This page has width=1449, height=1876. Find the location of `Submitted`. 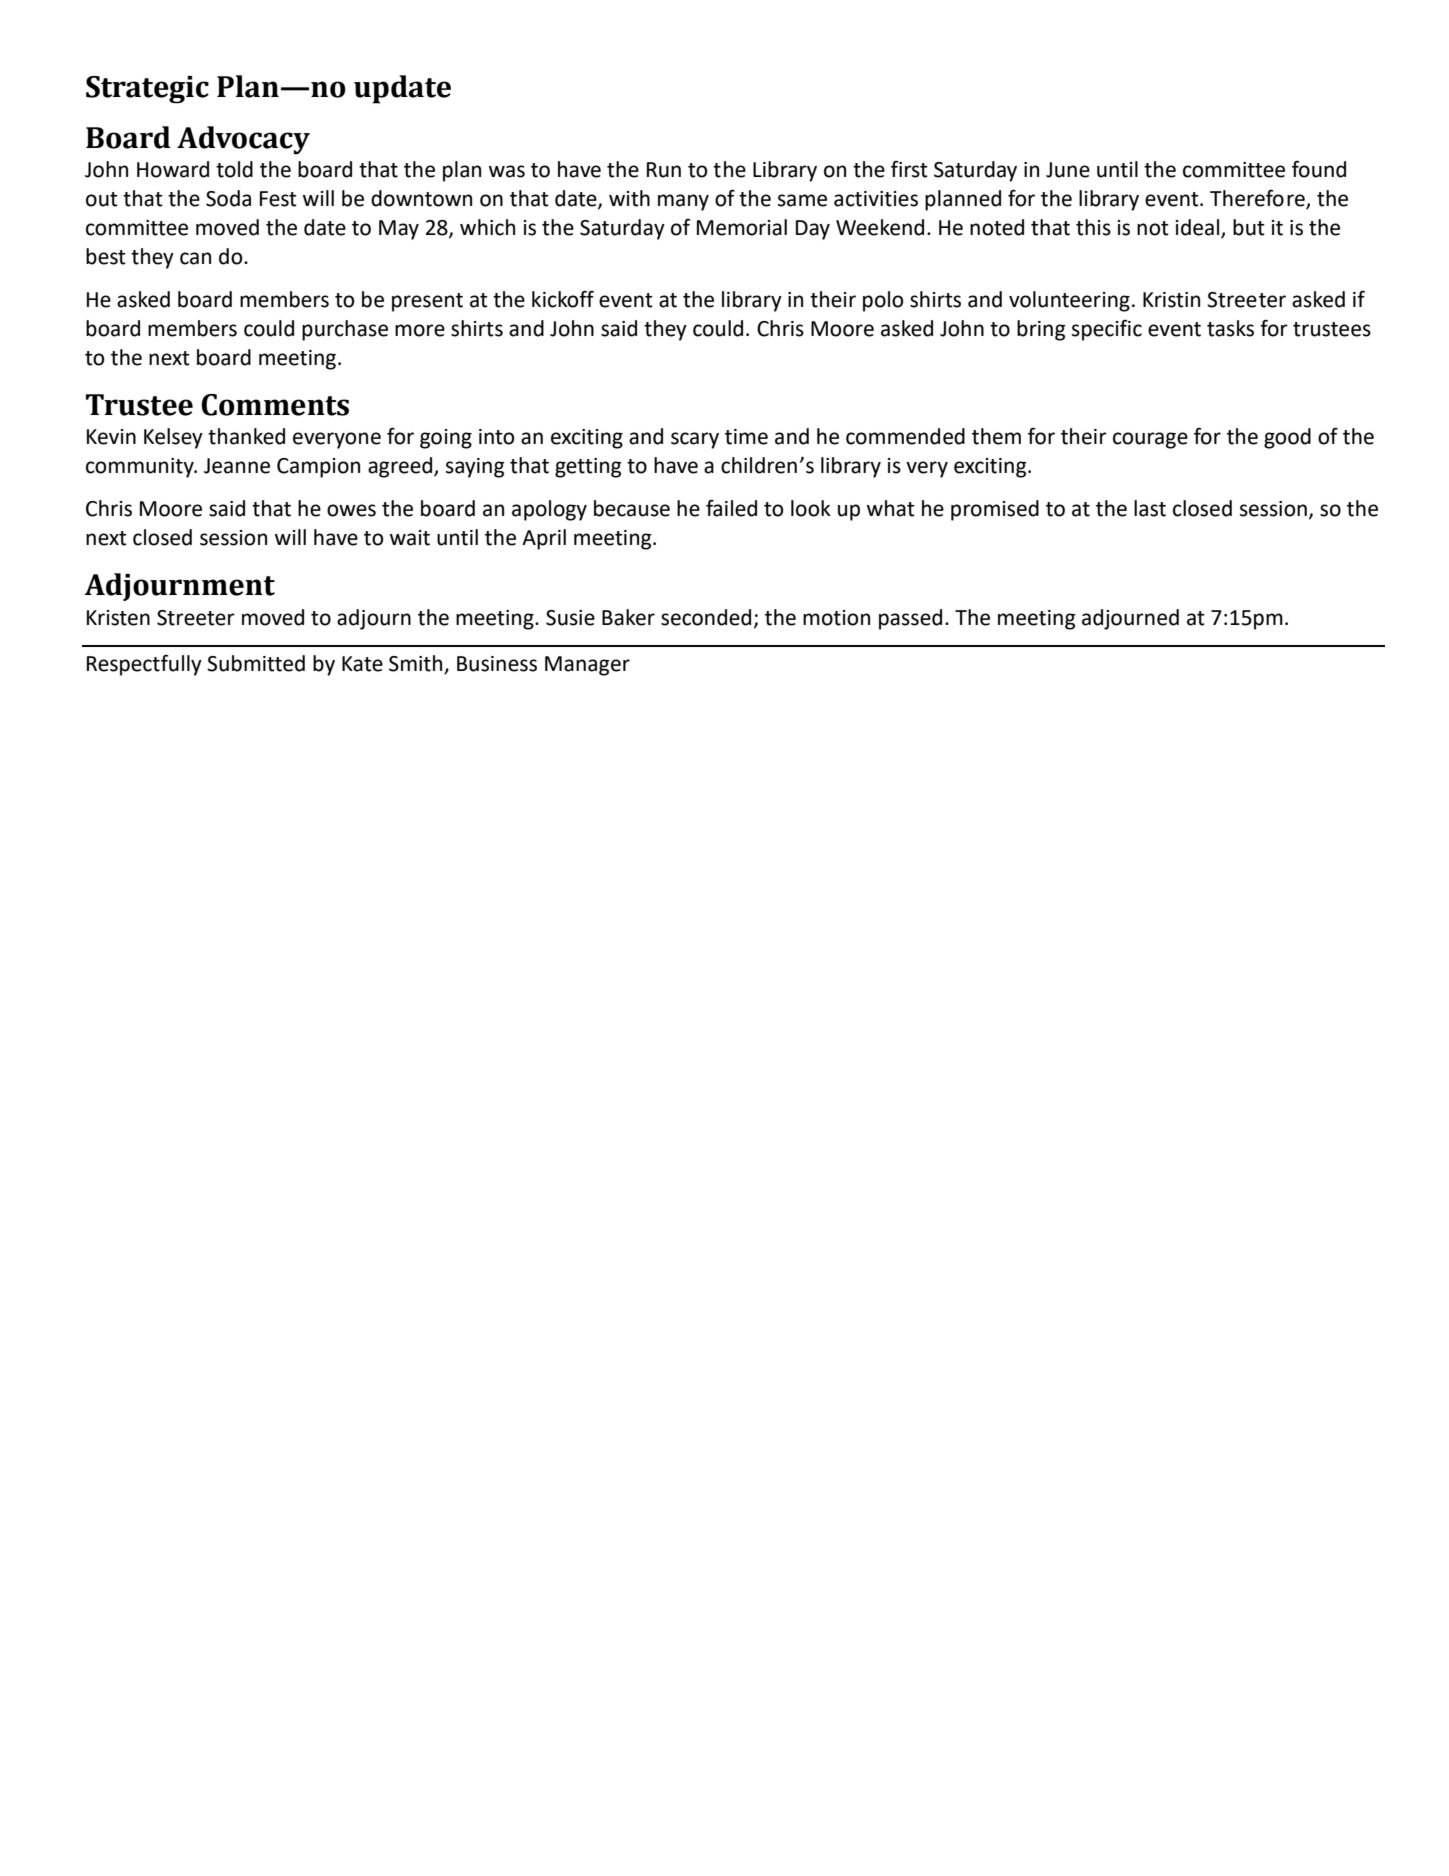

Submitted is located at coordinates (256, 663).
